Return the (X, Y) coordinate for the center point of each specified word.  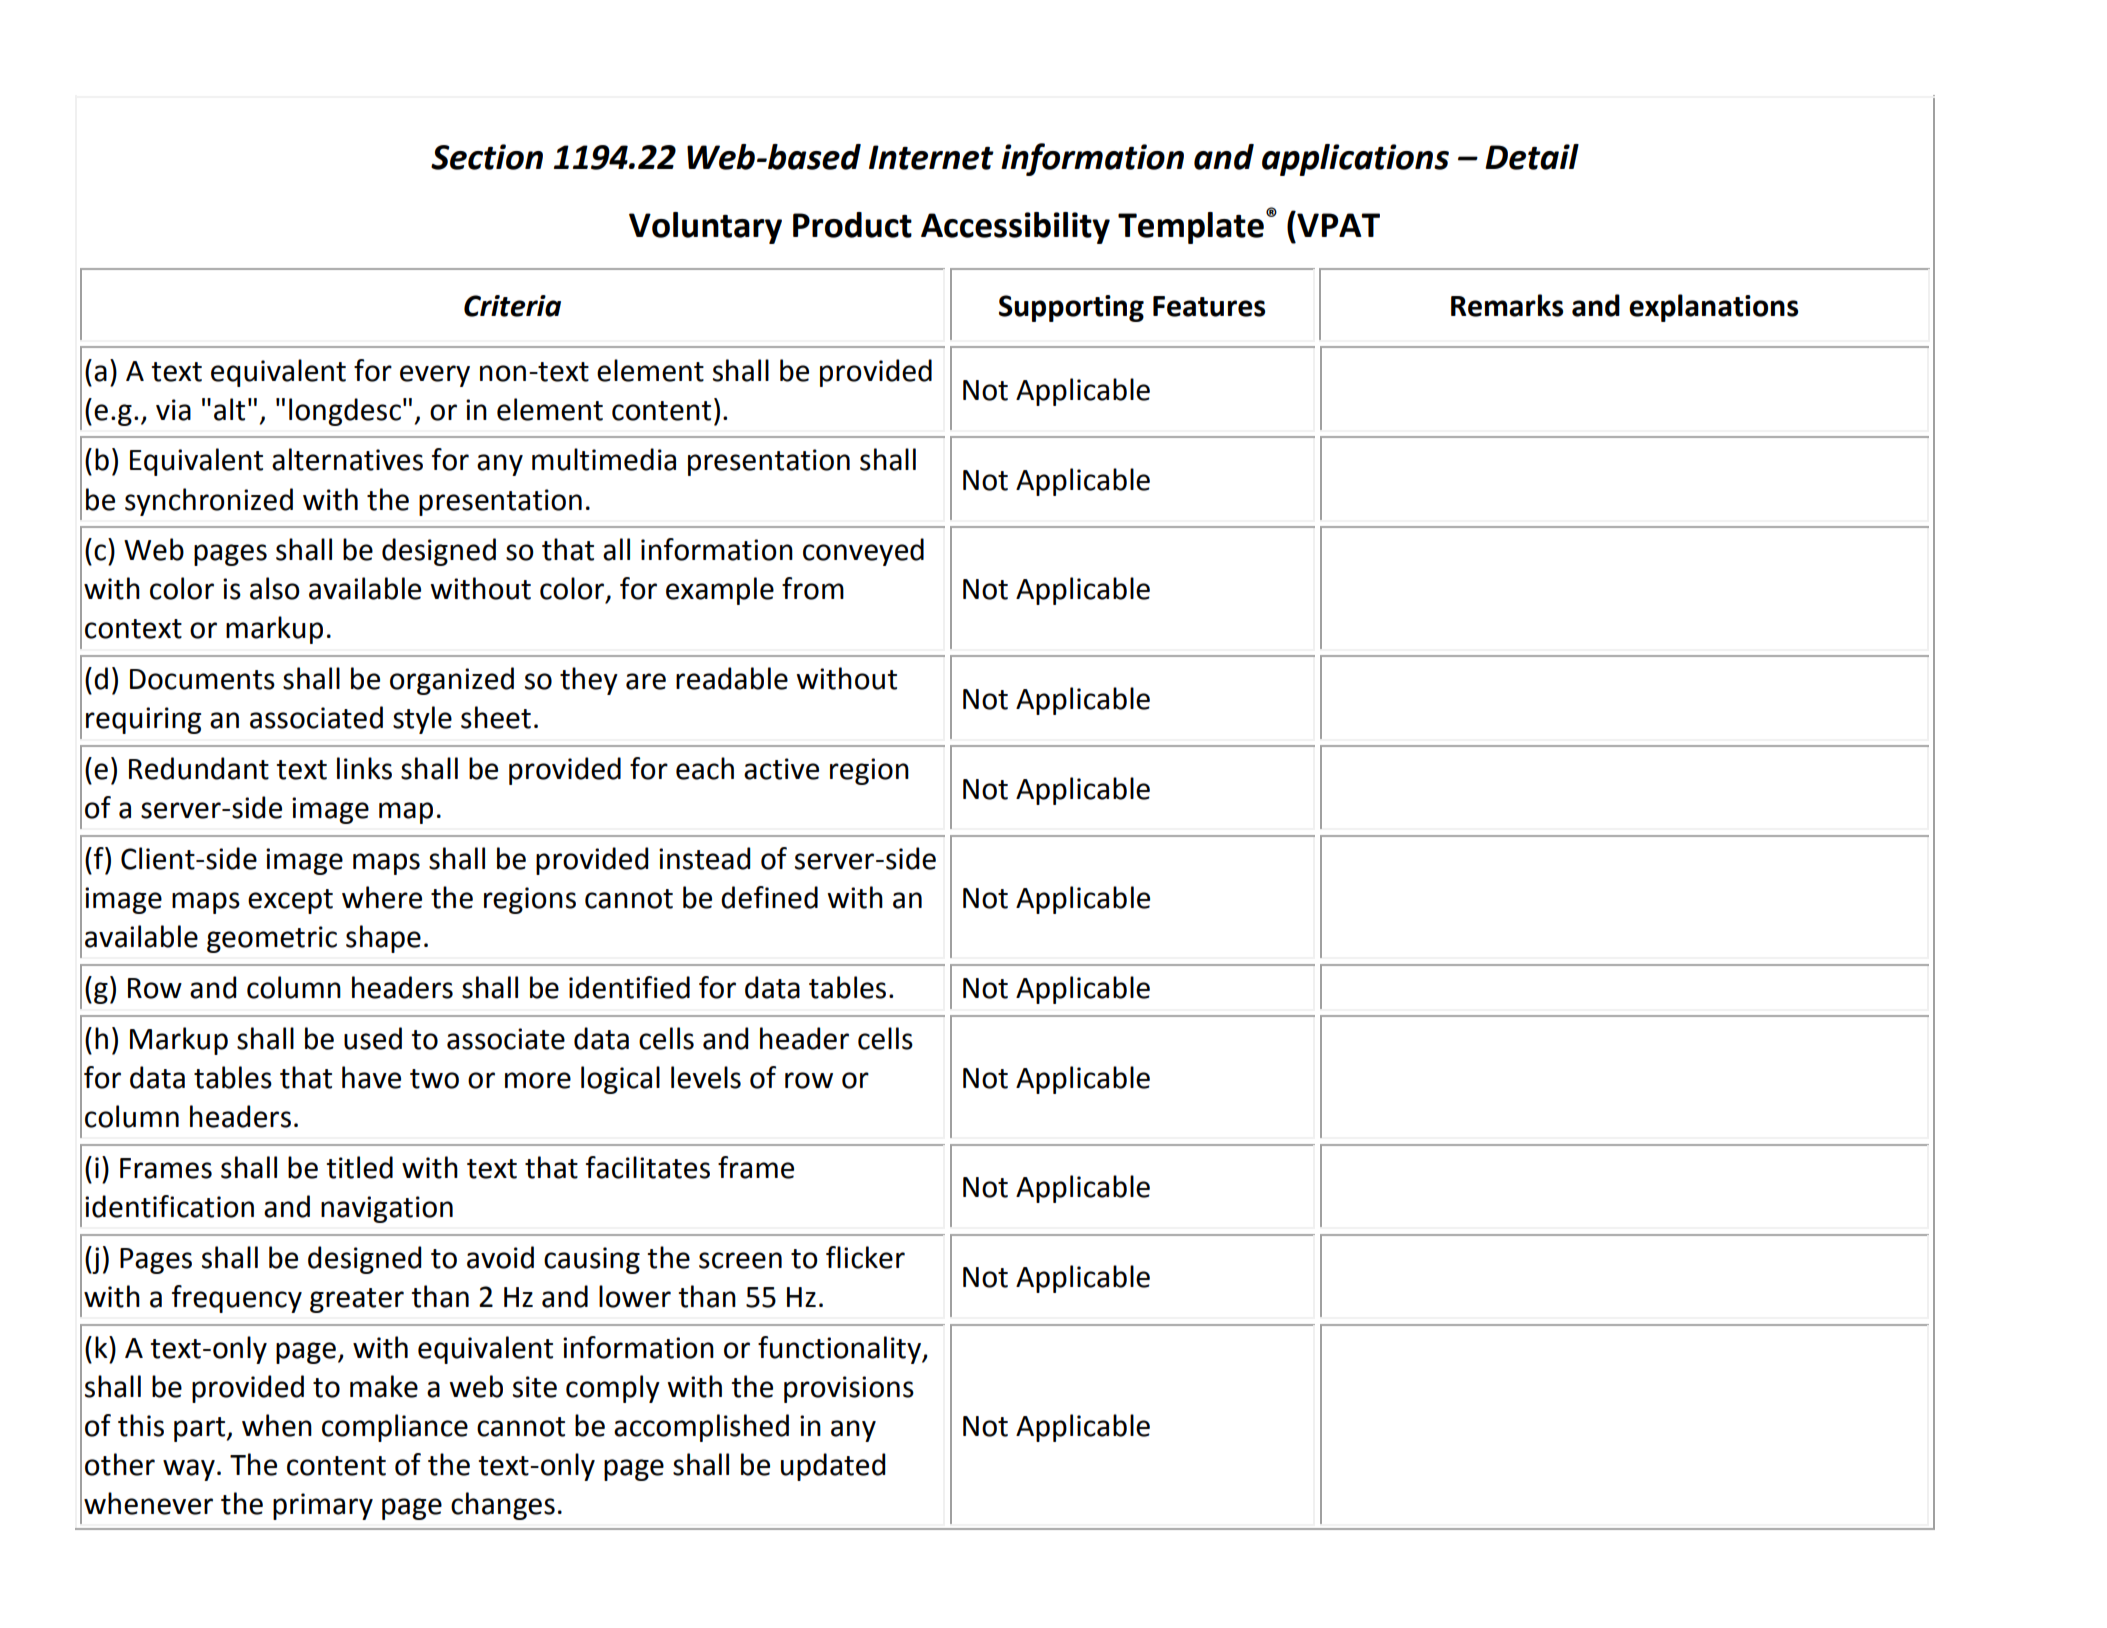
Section (487, 157)
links (364, 768)
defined (769, 897)
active (781, 769)
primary (323, 1506)
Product (852, 225)
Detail (1532, 157)
